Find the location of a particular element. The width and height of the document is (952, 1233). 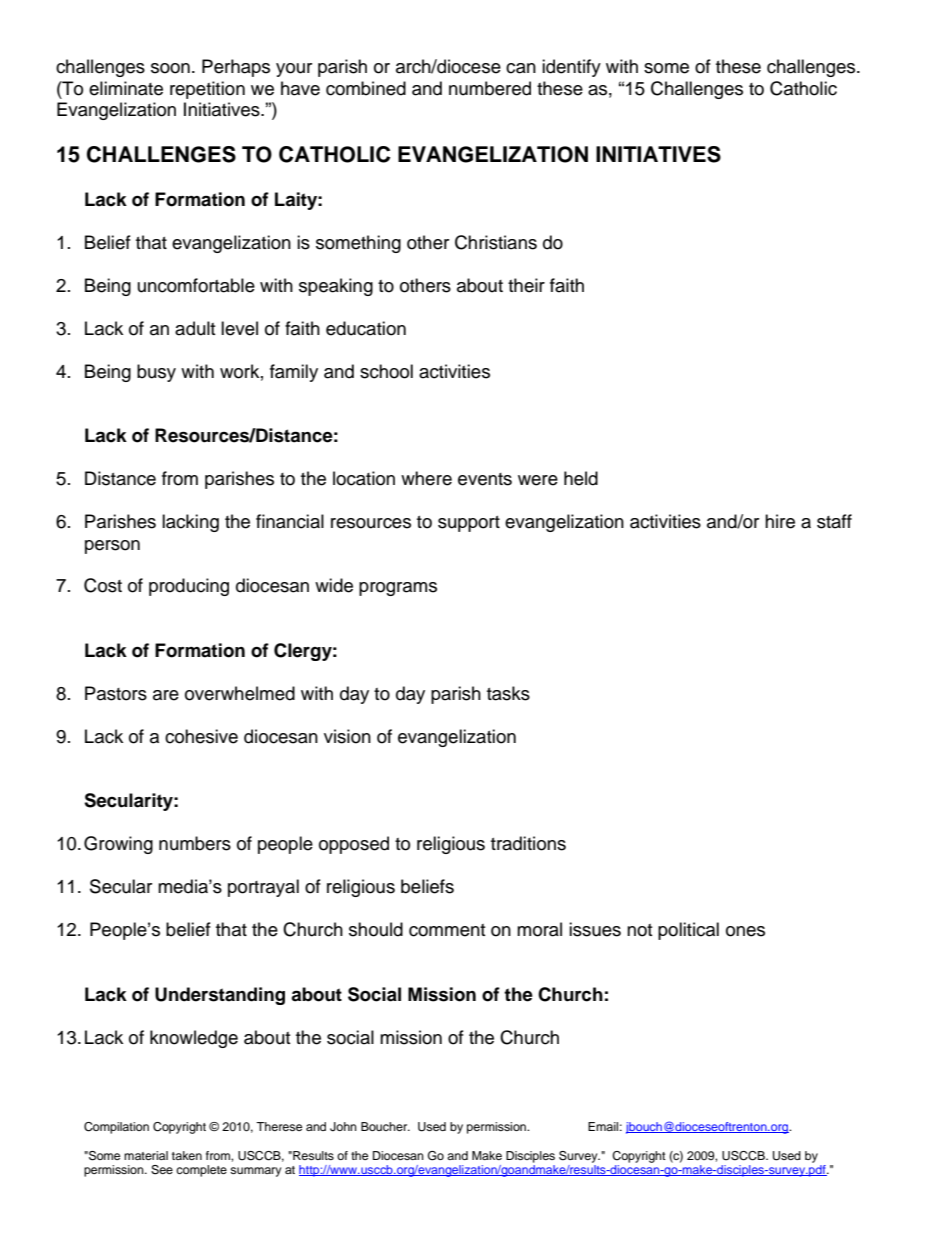

hire is located at coordinates (780, 521).
